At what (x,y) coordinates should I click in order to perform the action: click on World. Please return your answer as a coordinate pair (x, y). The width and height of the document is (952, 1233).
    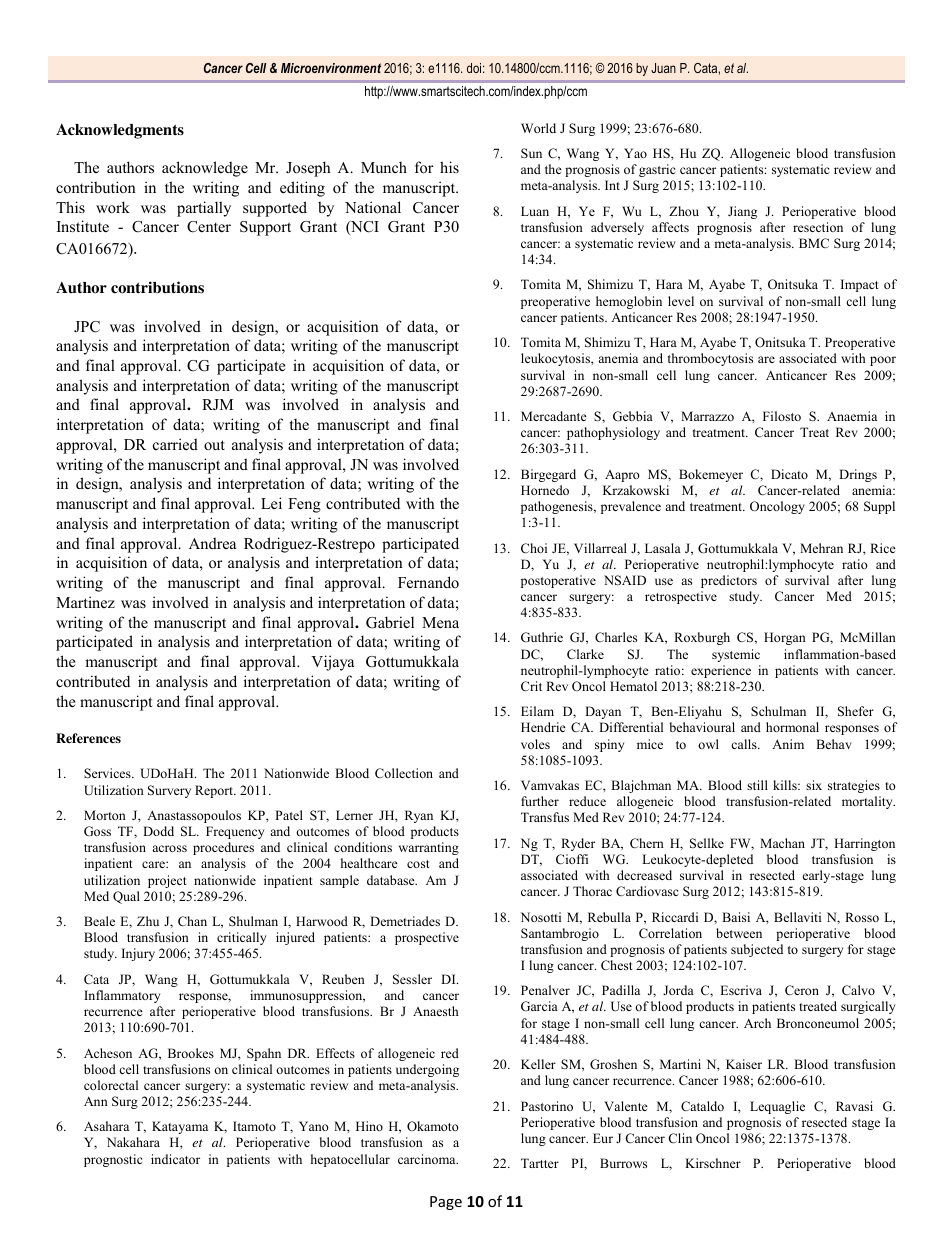
    Looking at the image, I should click on (538, 128).
